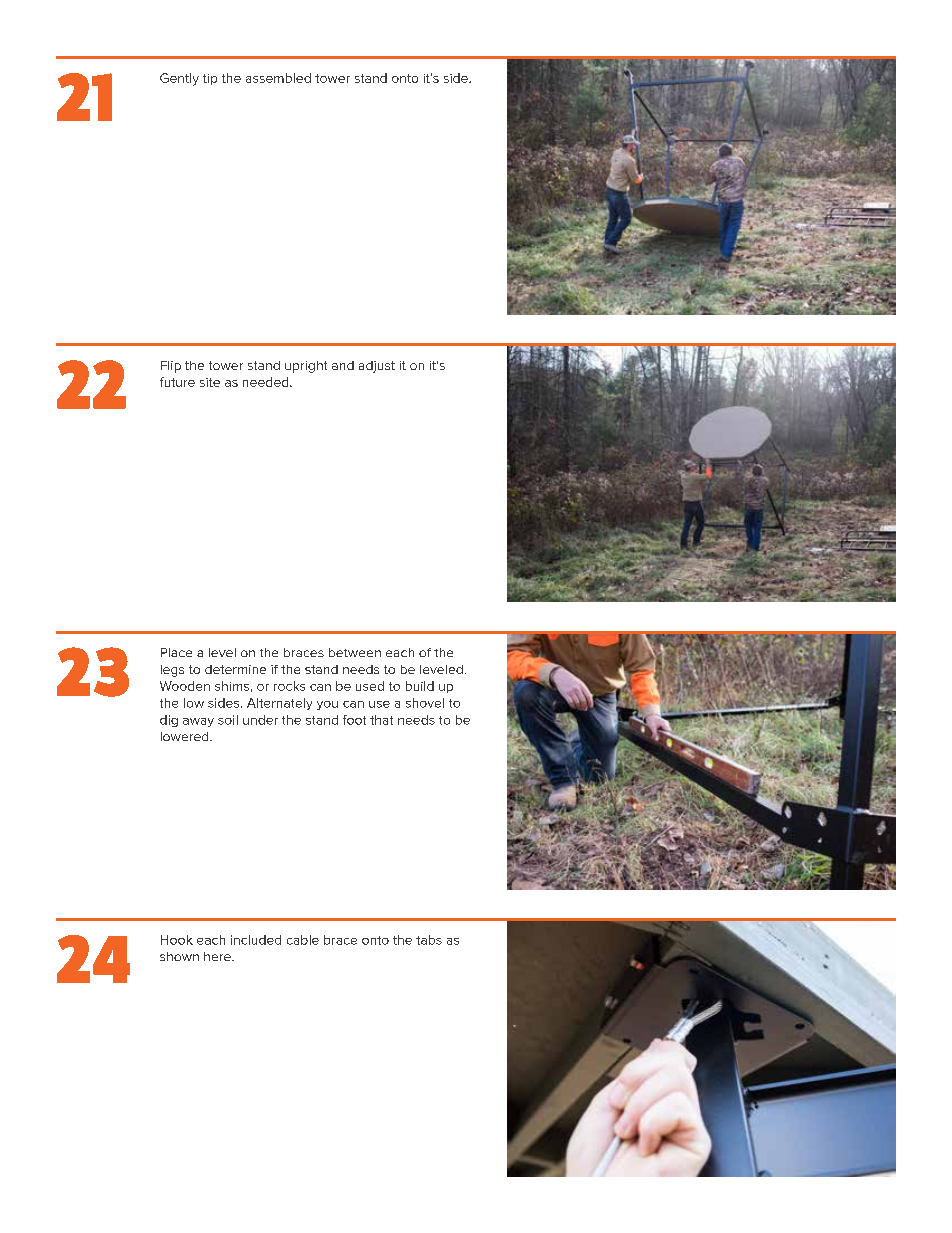  I want to click on assembled, so click(278, 78).
